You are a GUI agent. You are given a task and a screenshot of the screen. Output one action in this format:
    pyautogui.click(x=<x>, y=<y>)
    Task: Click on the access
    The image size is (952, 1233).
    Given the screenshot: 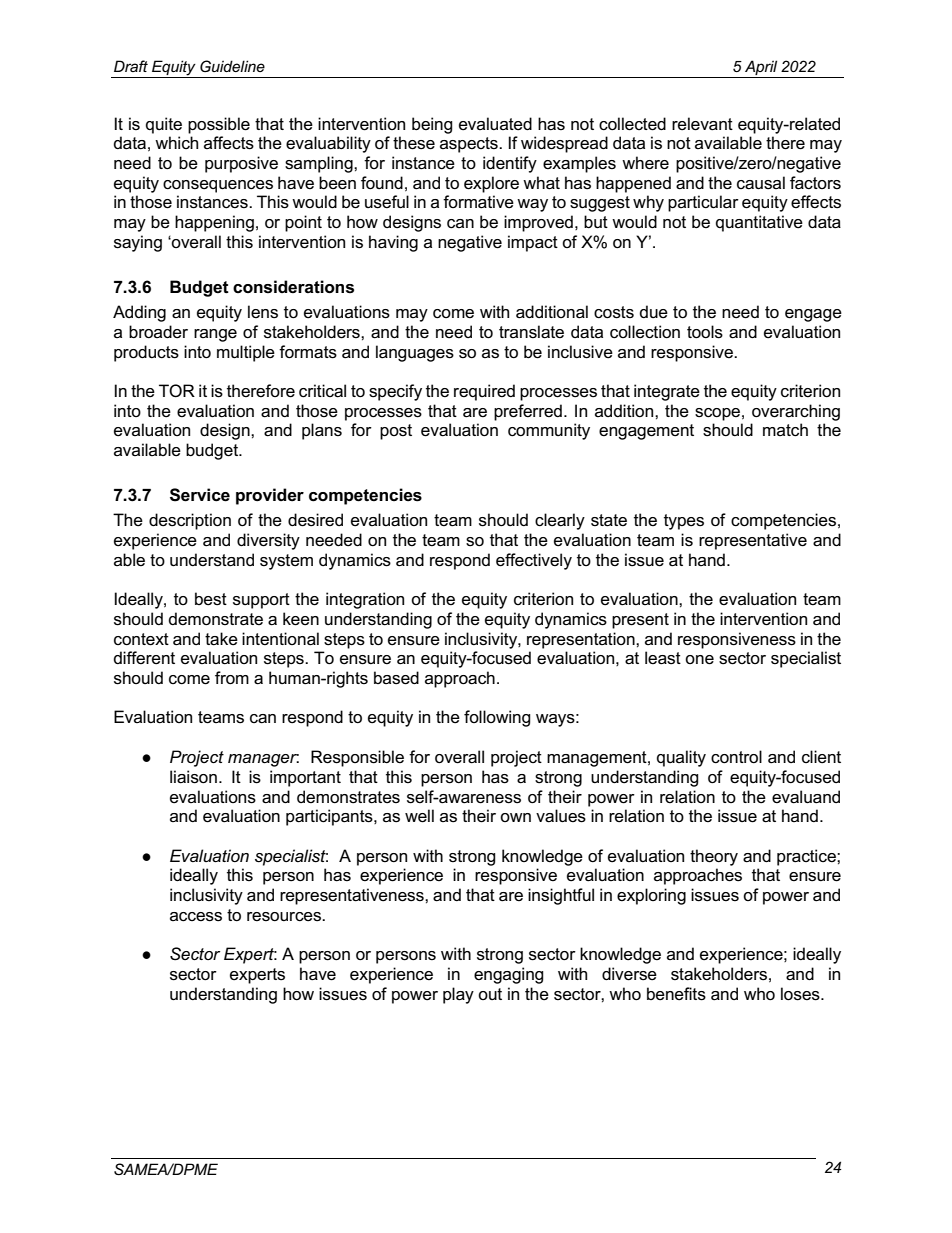 What is the action you would take?
    pyautogui.click(x=196, y=917)
